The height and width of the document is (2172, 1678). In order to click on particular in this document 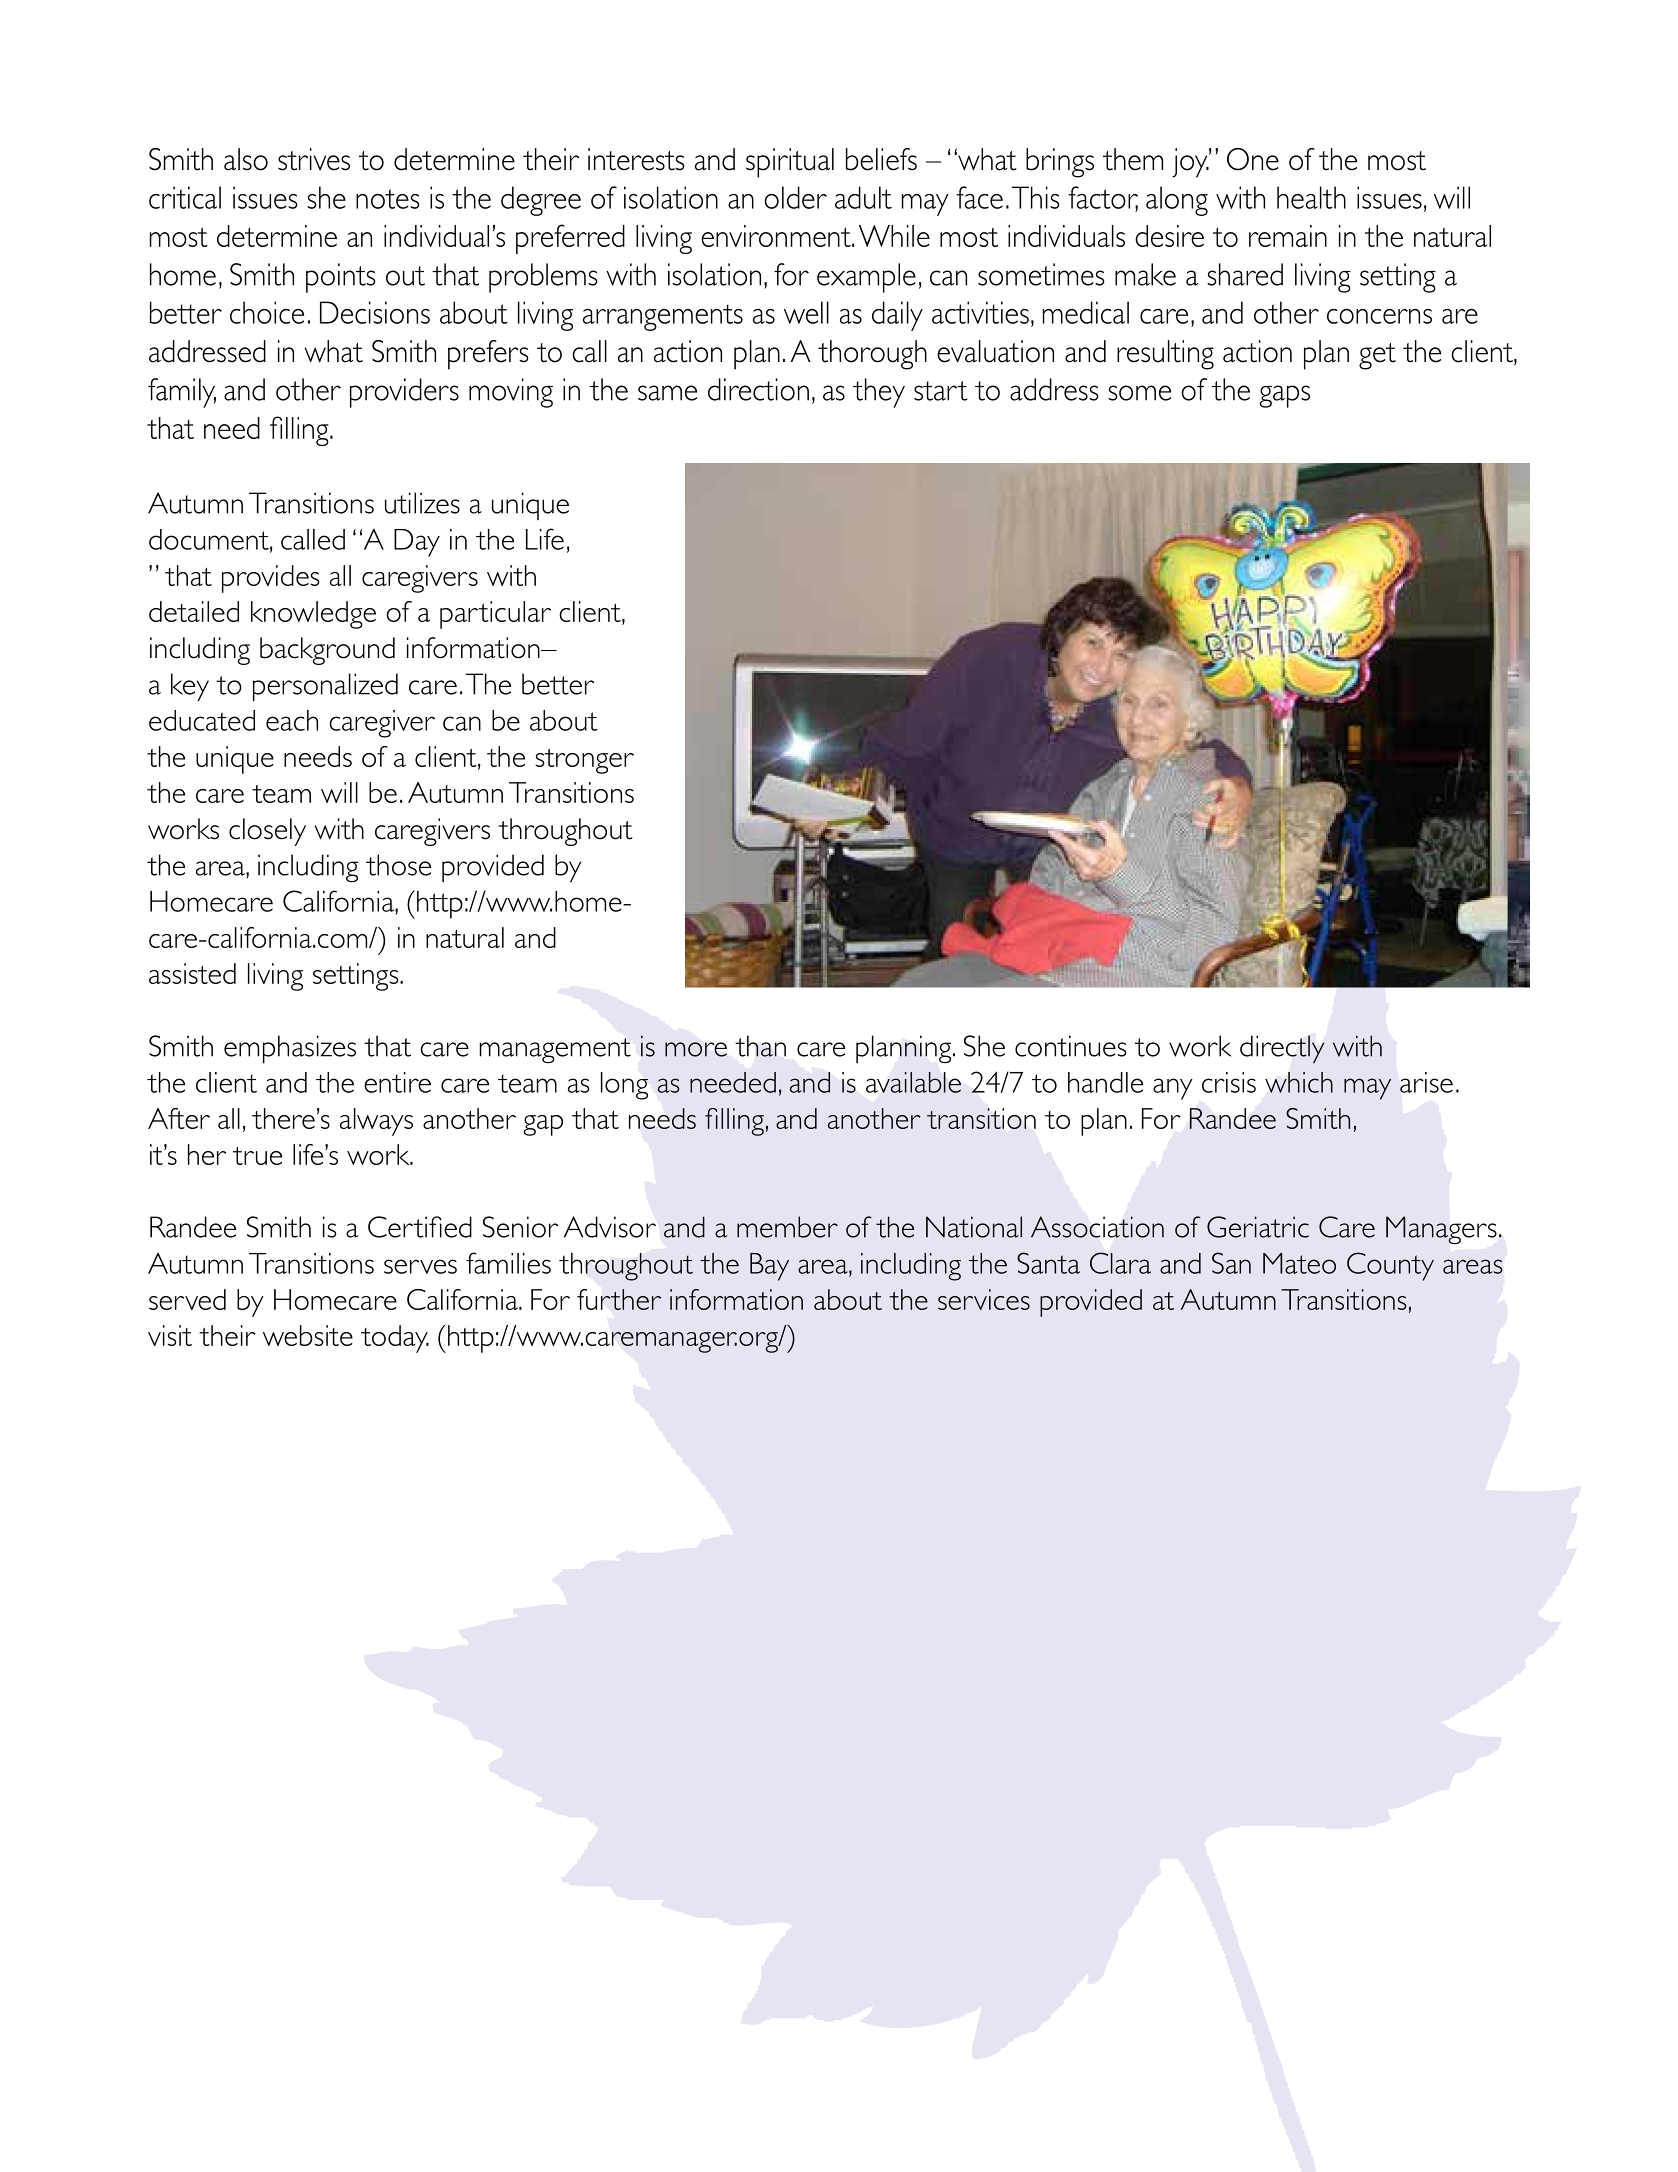, I will do `click(495, 615)`.
